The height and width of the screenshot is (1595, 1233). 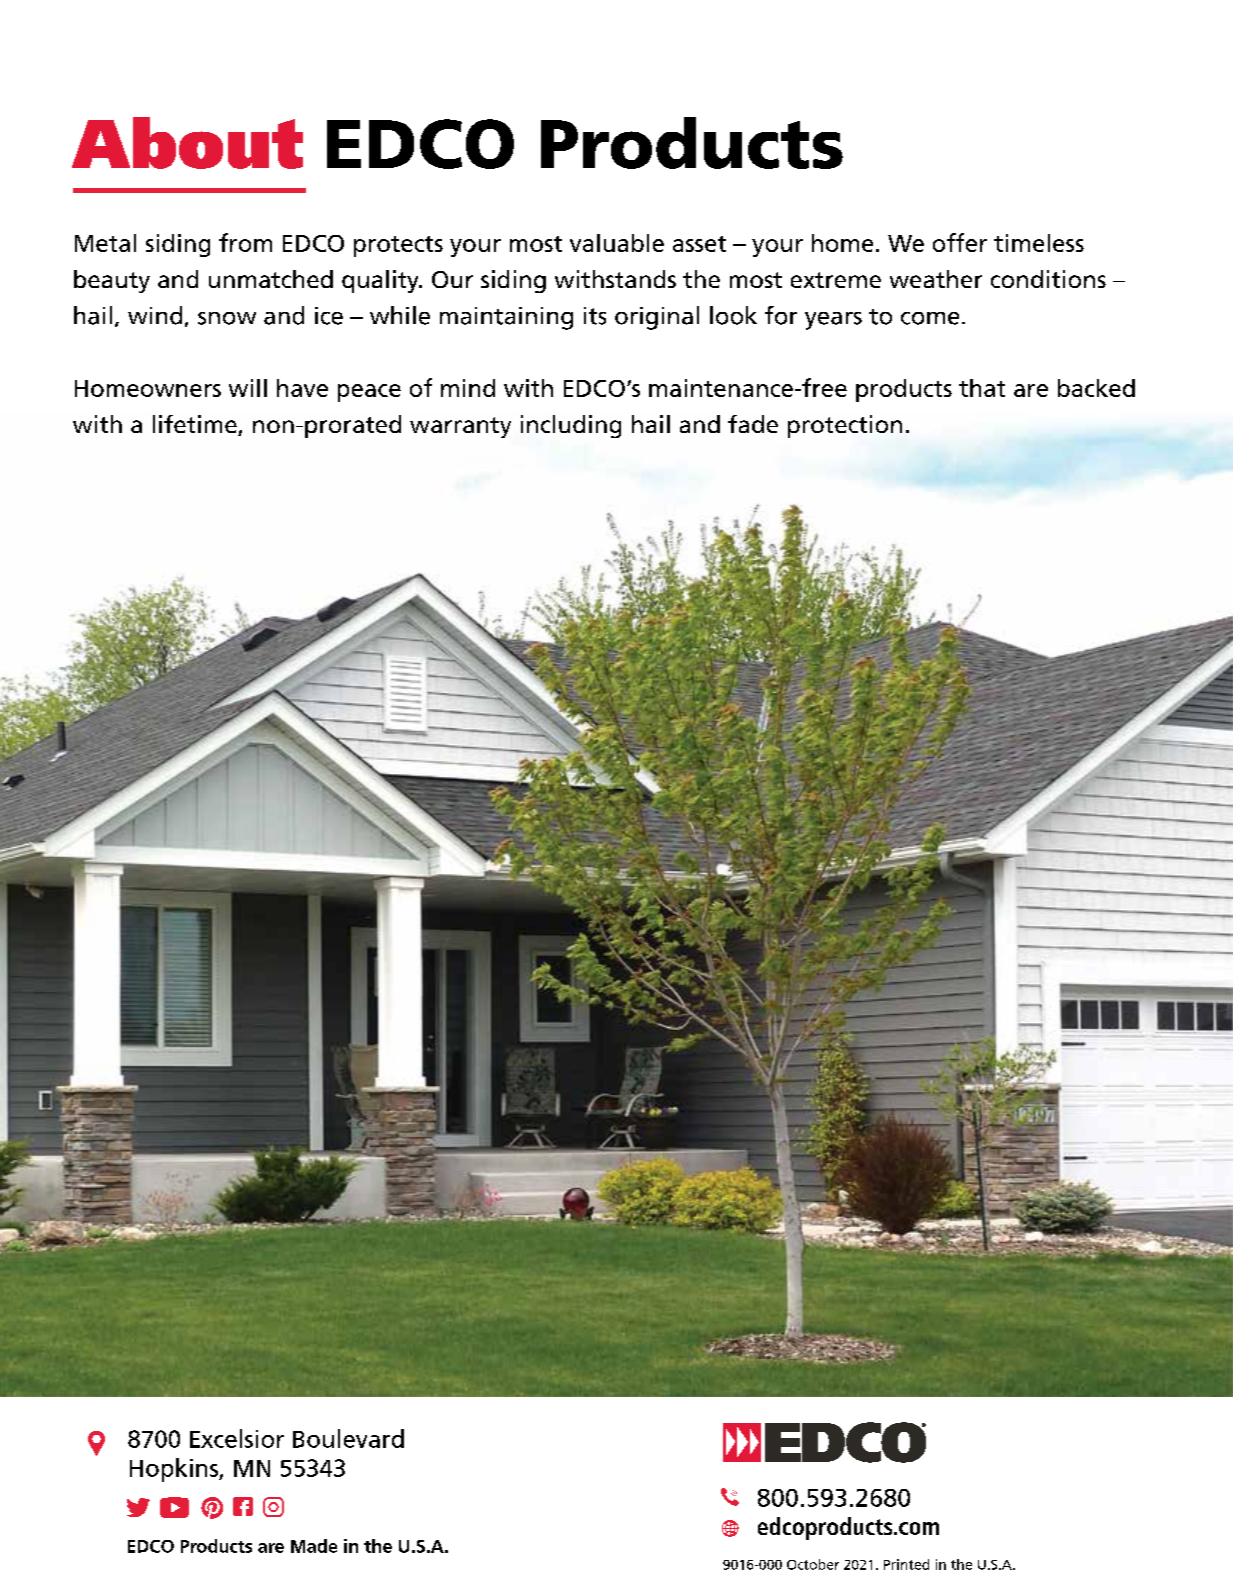 What do you see at coordinates (571, 426) in the screenshot?
I see `including` at bounding box center [571, 426].
